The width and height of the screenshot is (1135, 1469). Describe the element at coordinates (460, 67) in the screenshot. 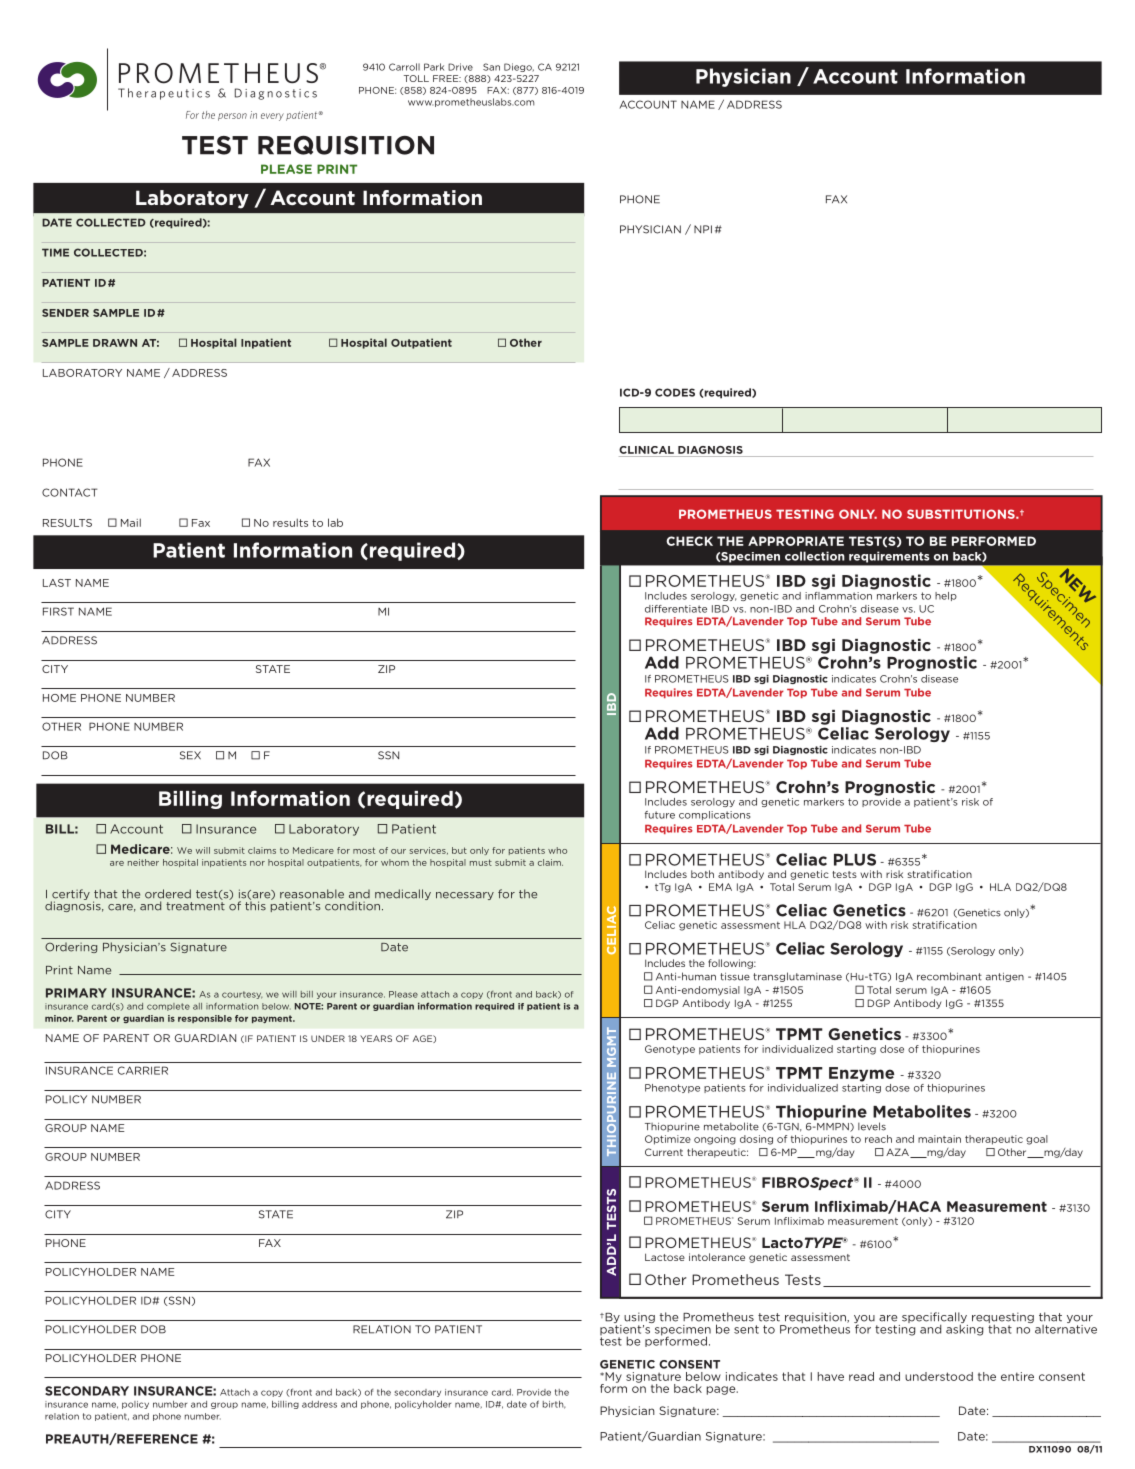

I see `Drive` at that location.
